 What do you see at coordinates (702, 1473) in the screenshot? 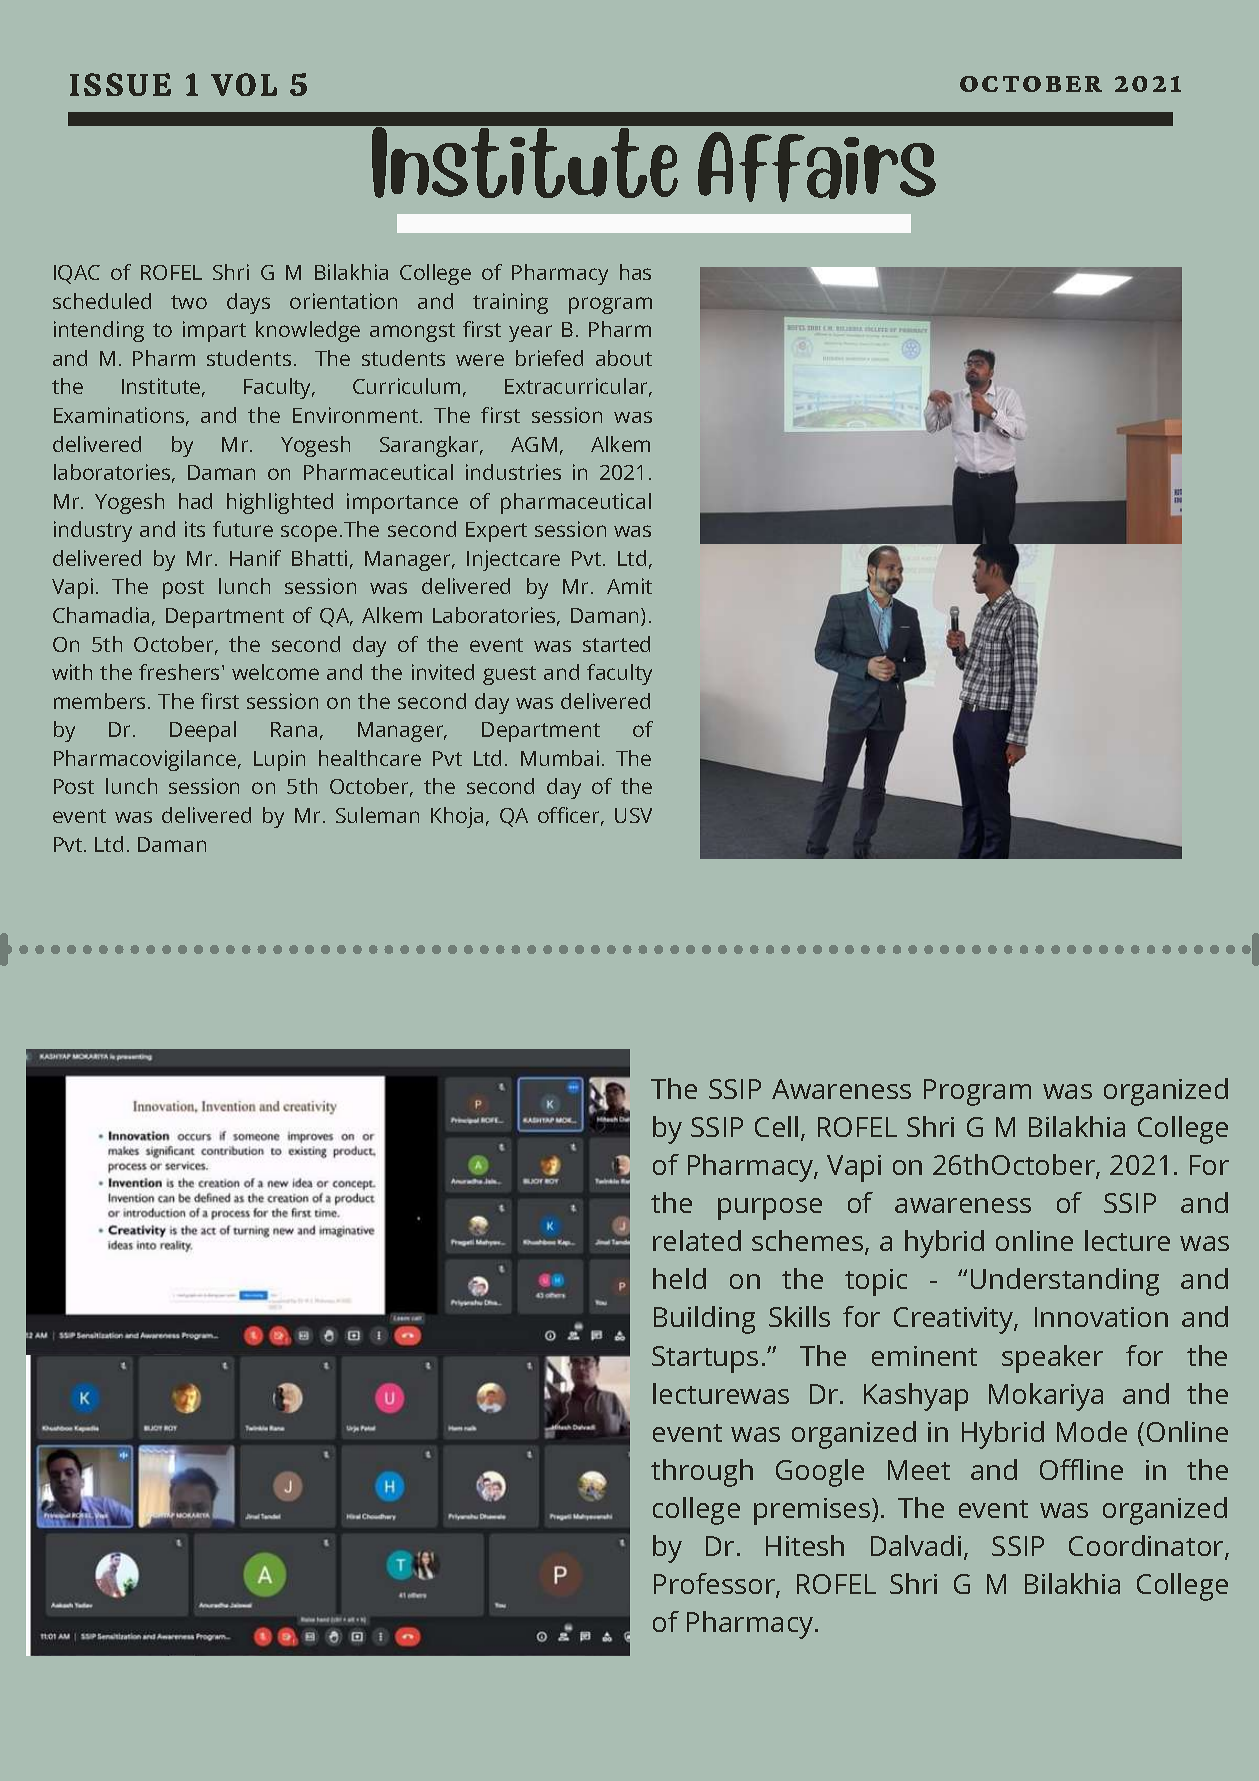
I see `through` at bounding box center [702, 1473].
